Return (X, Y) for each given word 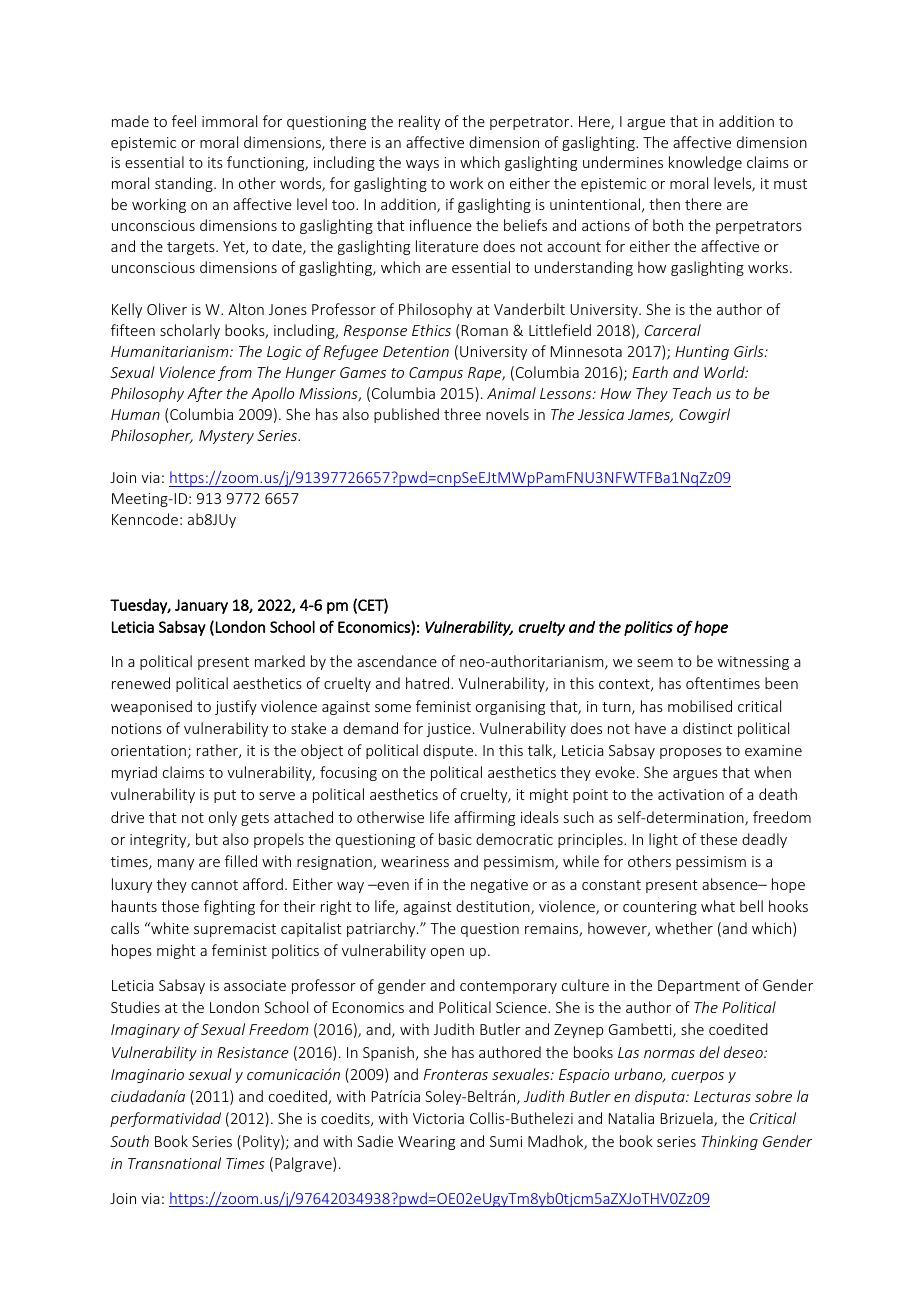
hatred (429, 683)
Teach (691, 393)
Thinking (729, 1142)
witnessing (753, 663)
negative (499, 886)
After (205, 394)
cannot (214, 885)
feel (184, 121)
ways (422, 165)
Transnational (174, 1163)
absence (731, 884)
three (462, 414)
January (201, 606)
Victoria (438, 1118)
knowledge (705, 163)
